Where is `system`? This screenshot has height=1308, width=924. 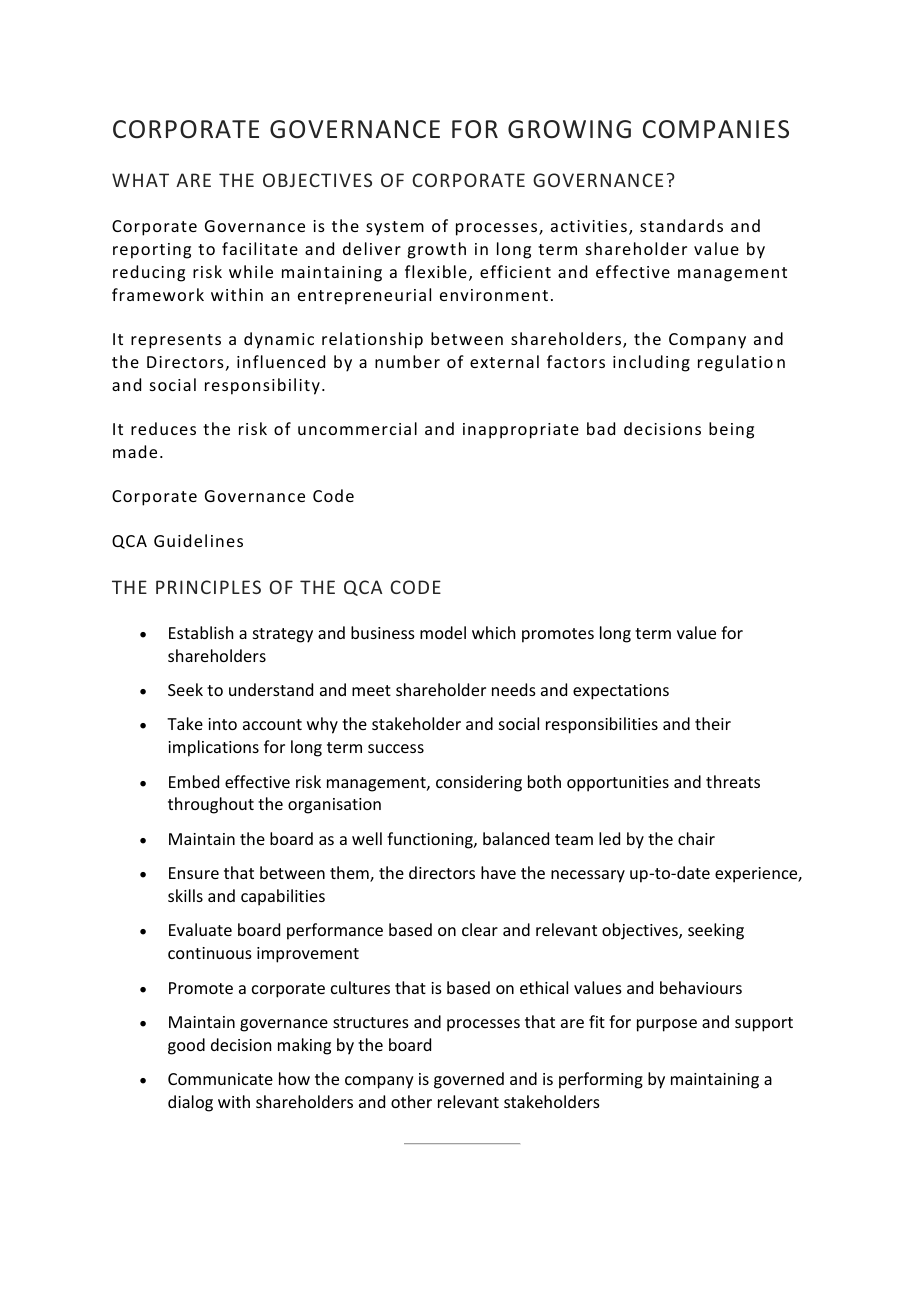 system is located at coordinates (395, 228).
